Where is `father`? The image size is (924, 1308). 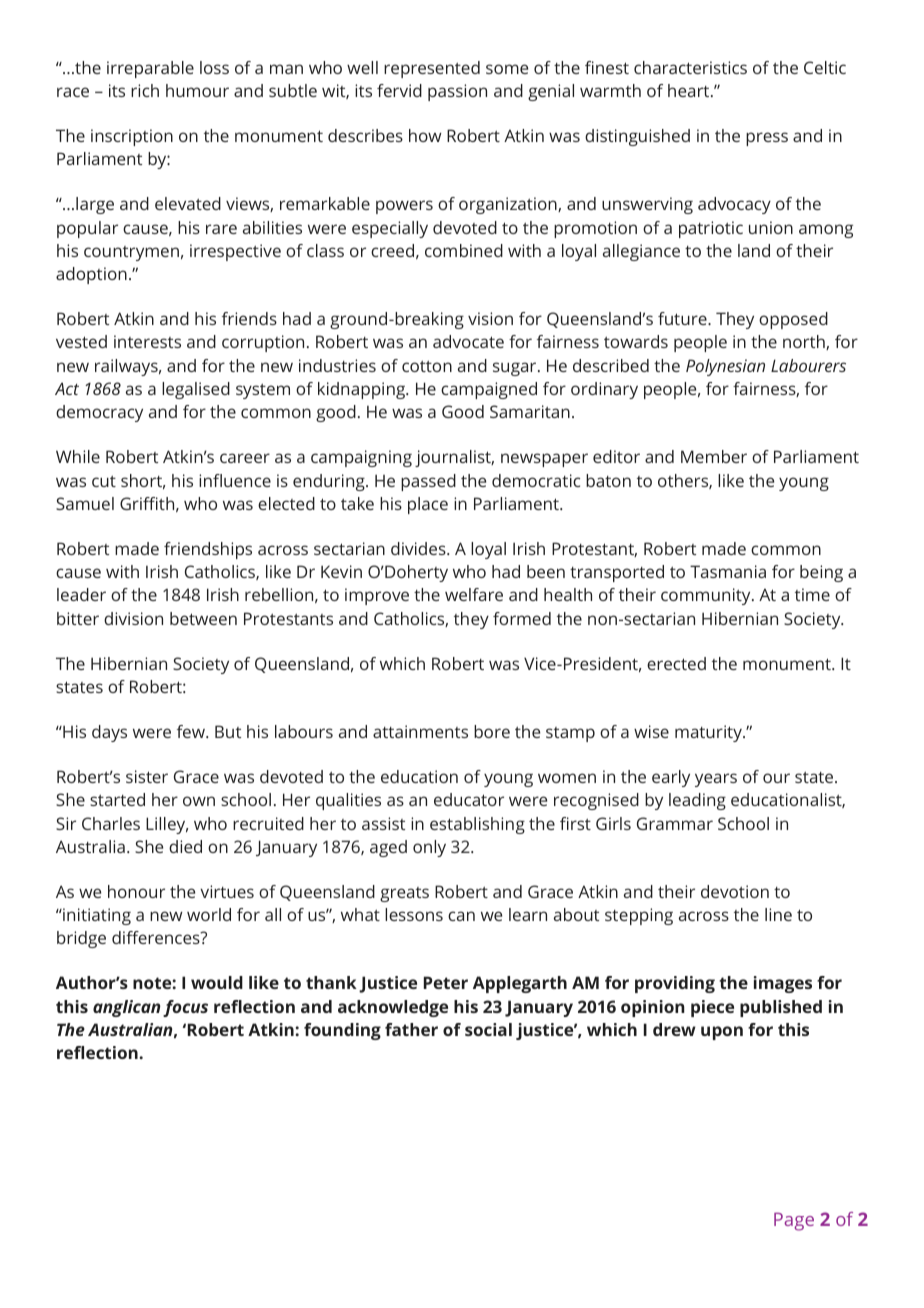 father is located at coordinates (411, 1029).
